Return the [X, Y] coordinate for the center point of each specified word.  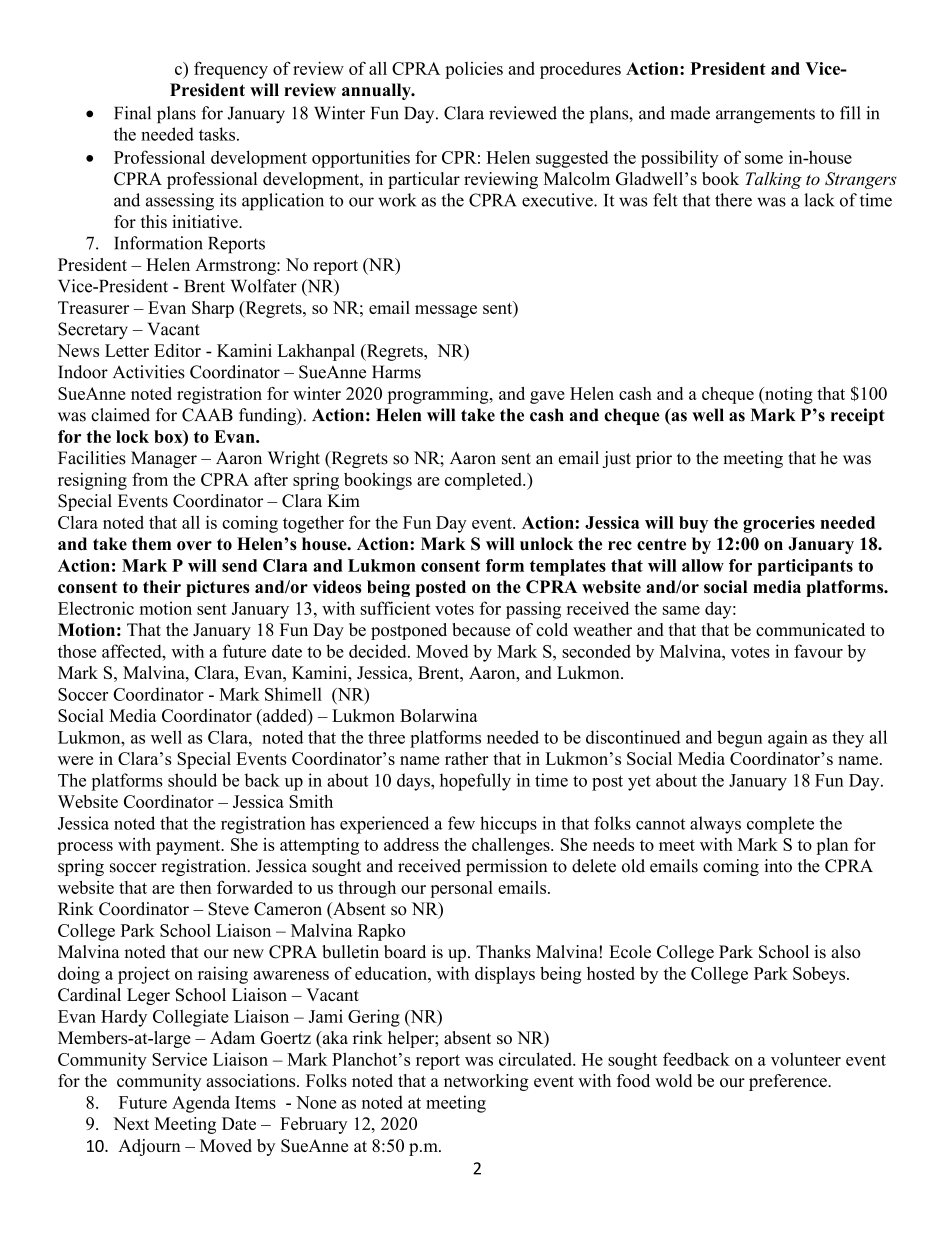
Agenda [201, 1104]
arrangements [765, 116]
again [788, 739]
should [192, 780]
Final [132, 113]
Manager [164, 459]
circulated [536, 1059]
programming [439, 395]
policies [474, 70]
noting [788, 395]
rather [467, 758]
